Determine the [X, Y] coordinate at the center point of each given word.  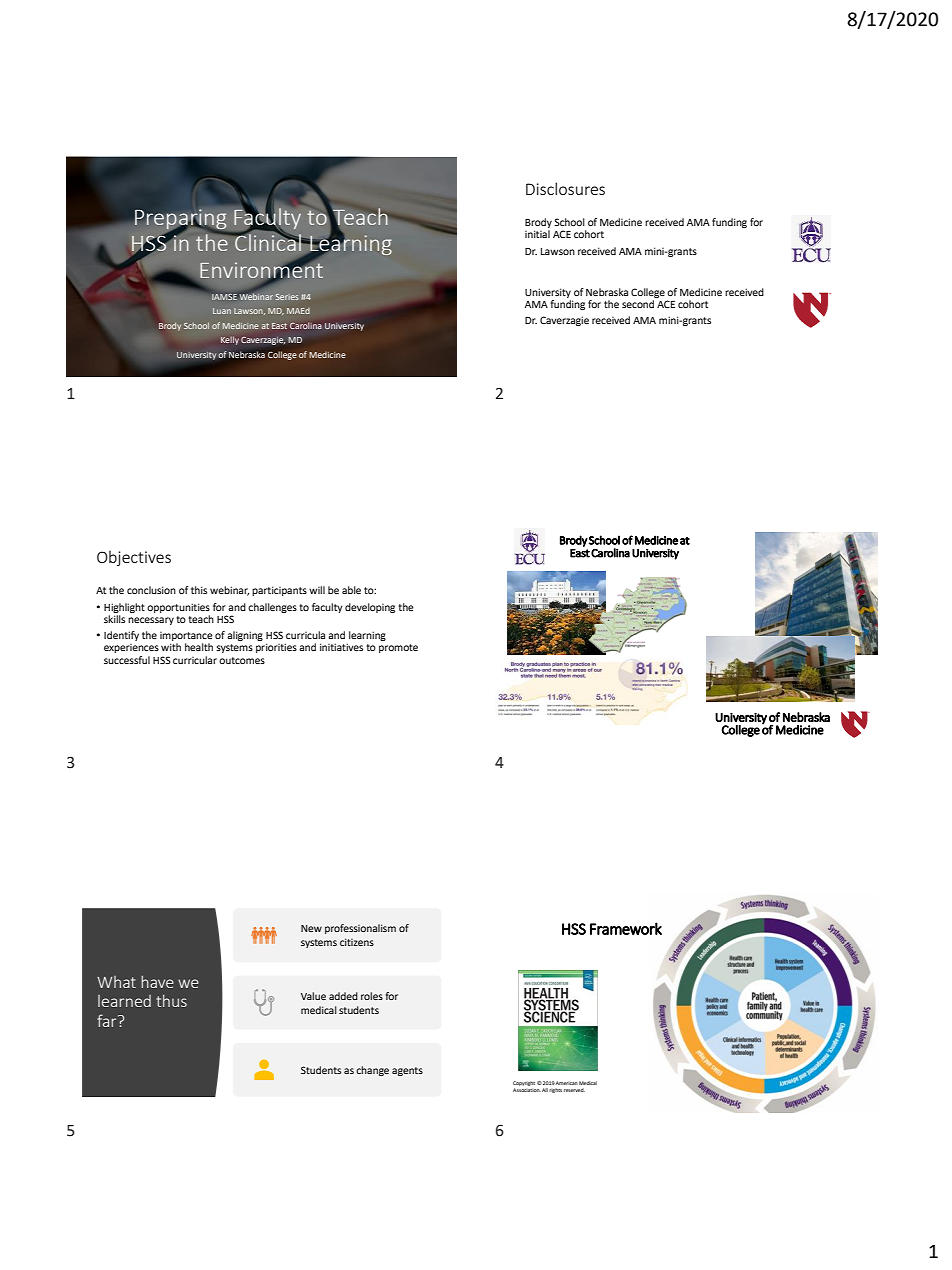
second [638, 304]
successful [127, 660]
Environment [261, 269]
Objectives [134, 558]
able [351, 590]
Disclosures [565, 188]
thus [171, 1000]
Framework [626, 928]
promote [398, 648]
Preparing [181, 220]
